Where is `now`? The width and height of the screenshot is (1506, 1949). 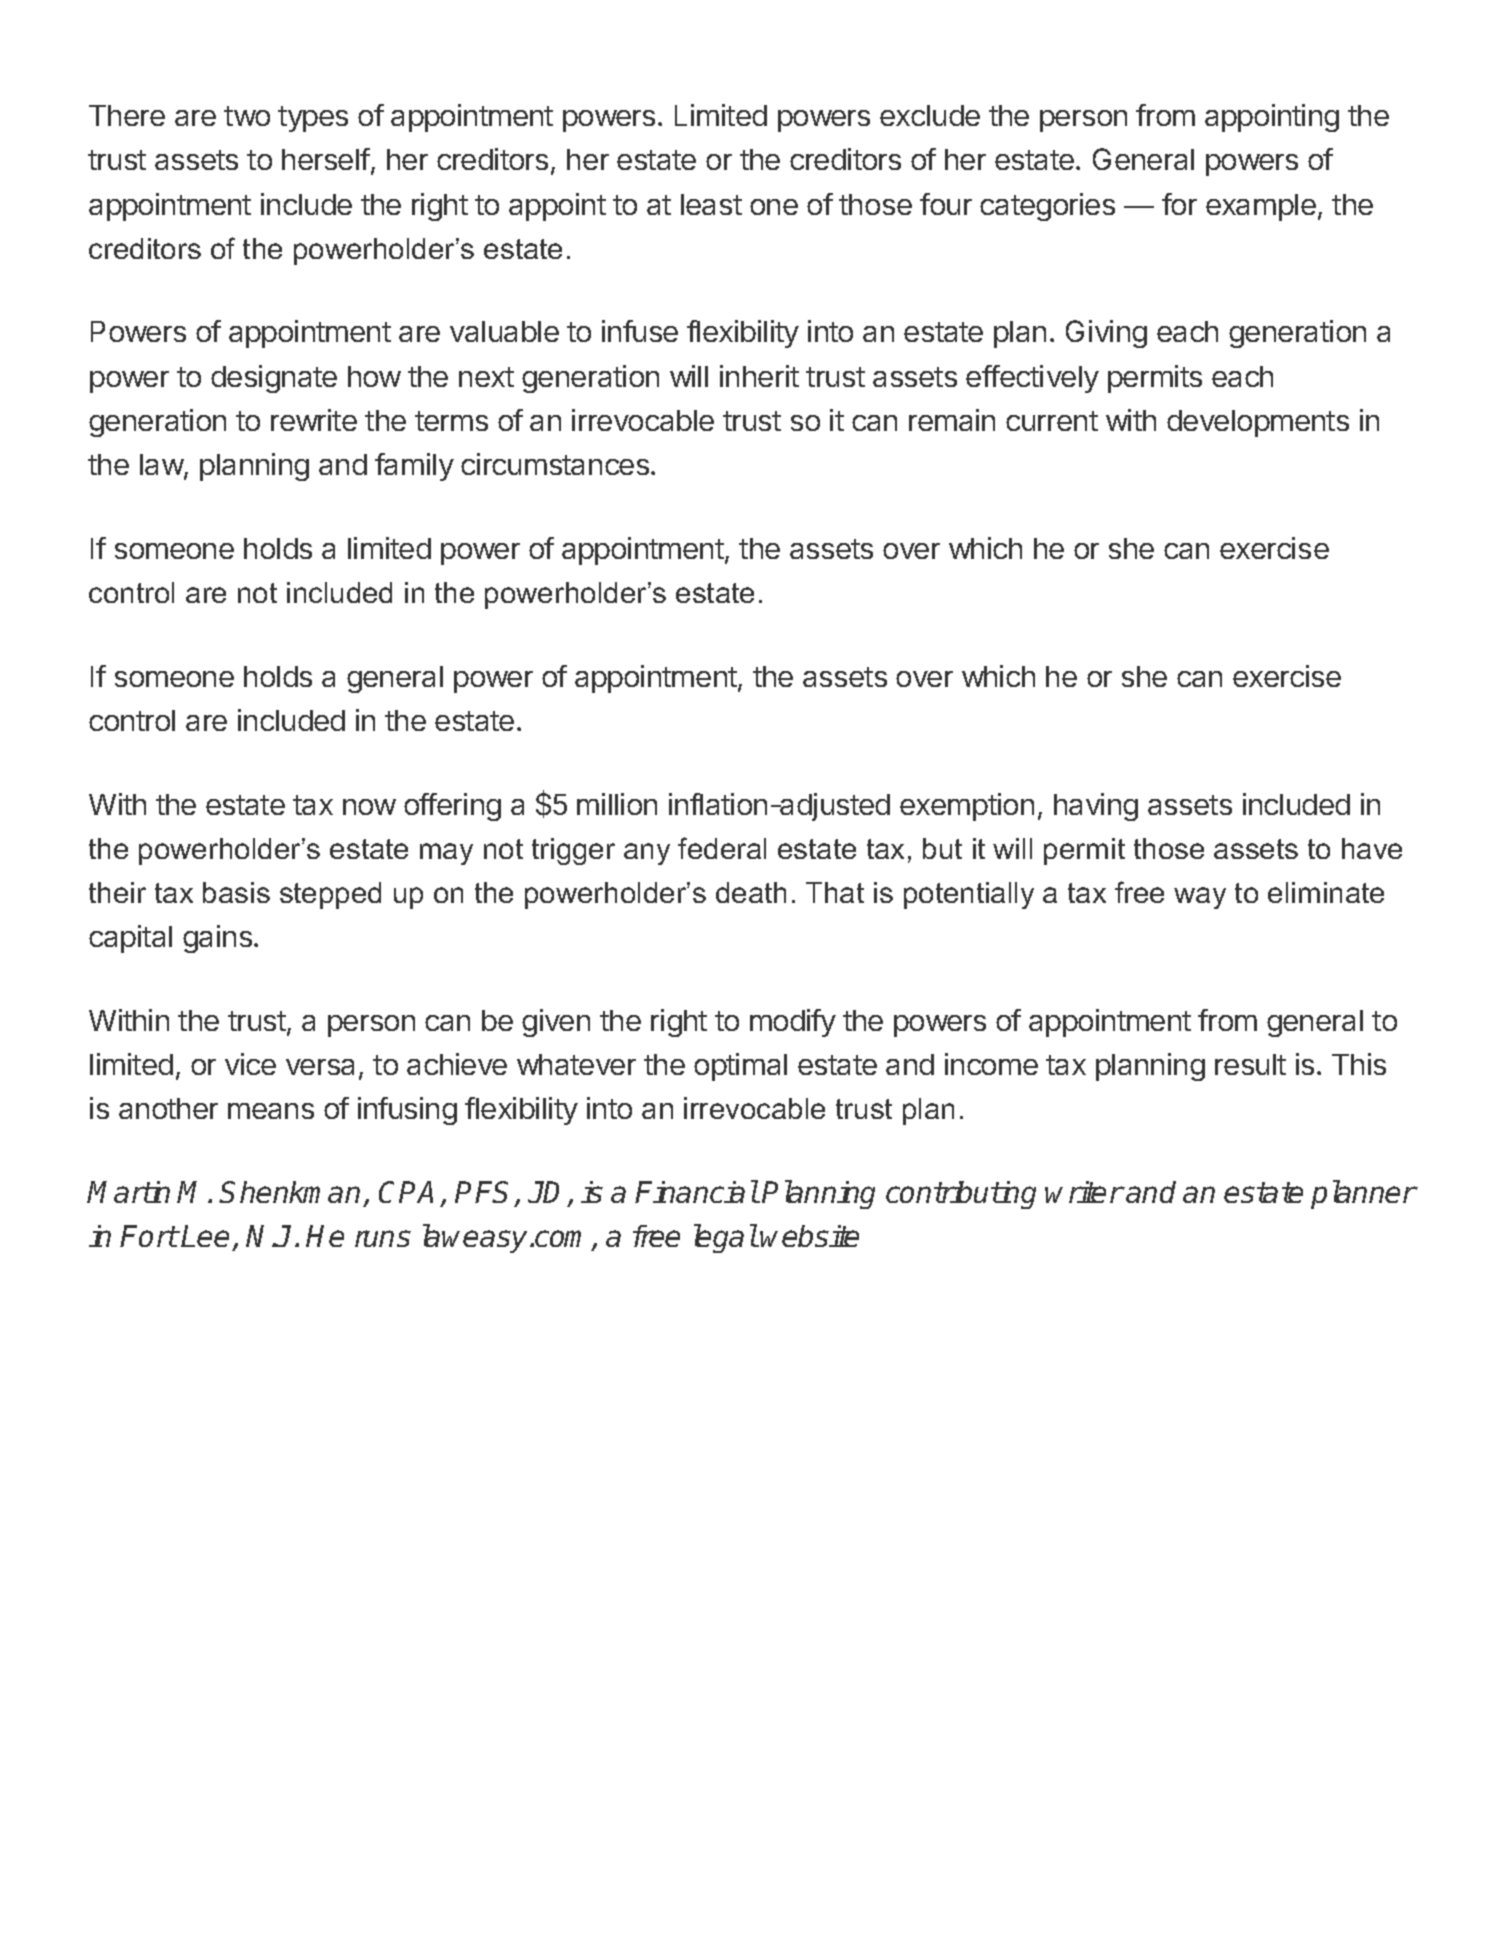 now is located at coordinates (369, 807).
